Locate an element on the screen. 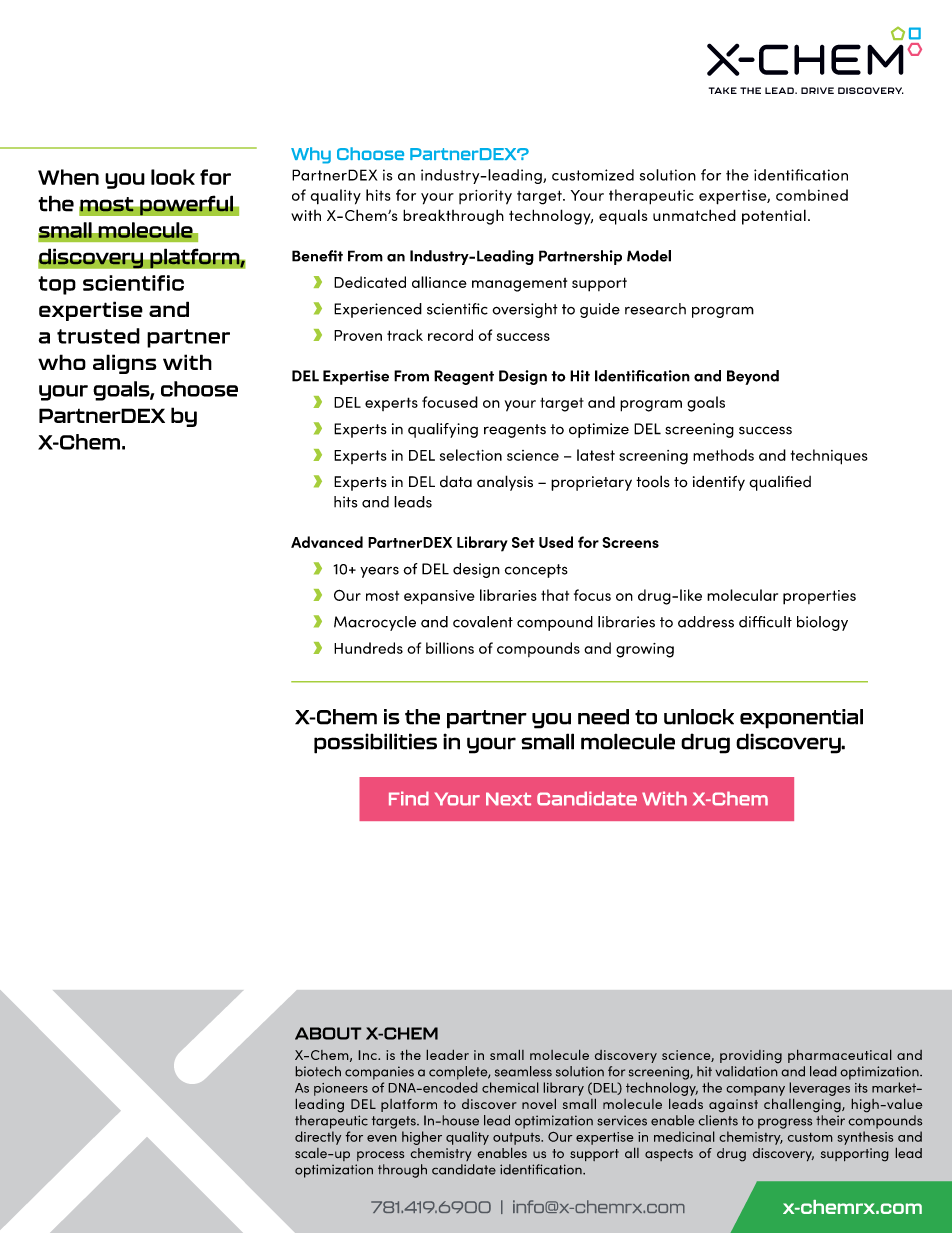  look is located at coordinates (173, 177).
